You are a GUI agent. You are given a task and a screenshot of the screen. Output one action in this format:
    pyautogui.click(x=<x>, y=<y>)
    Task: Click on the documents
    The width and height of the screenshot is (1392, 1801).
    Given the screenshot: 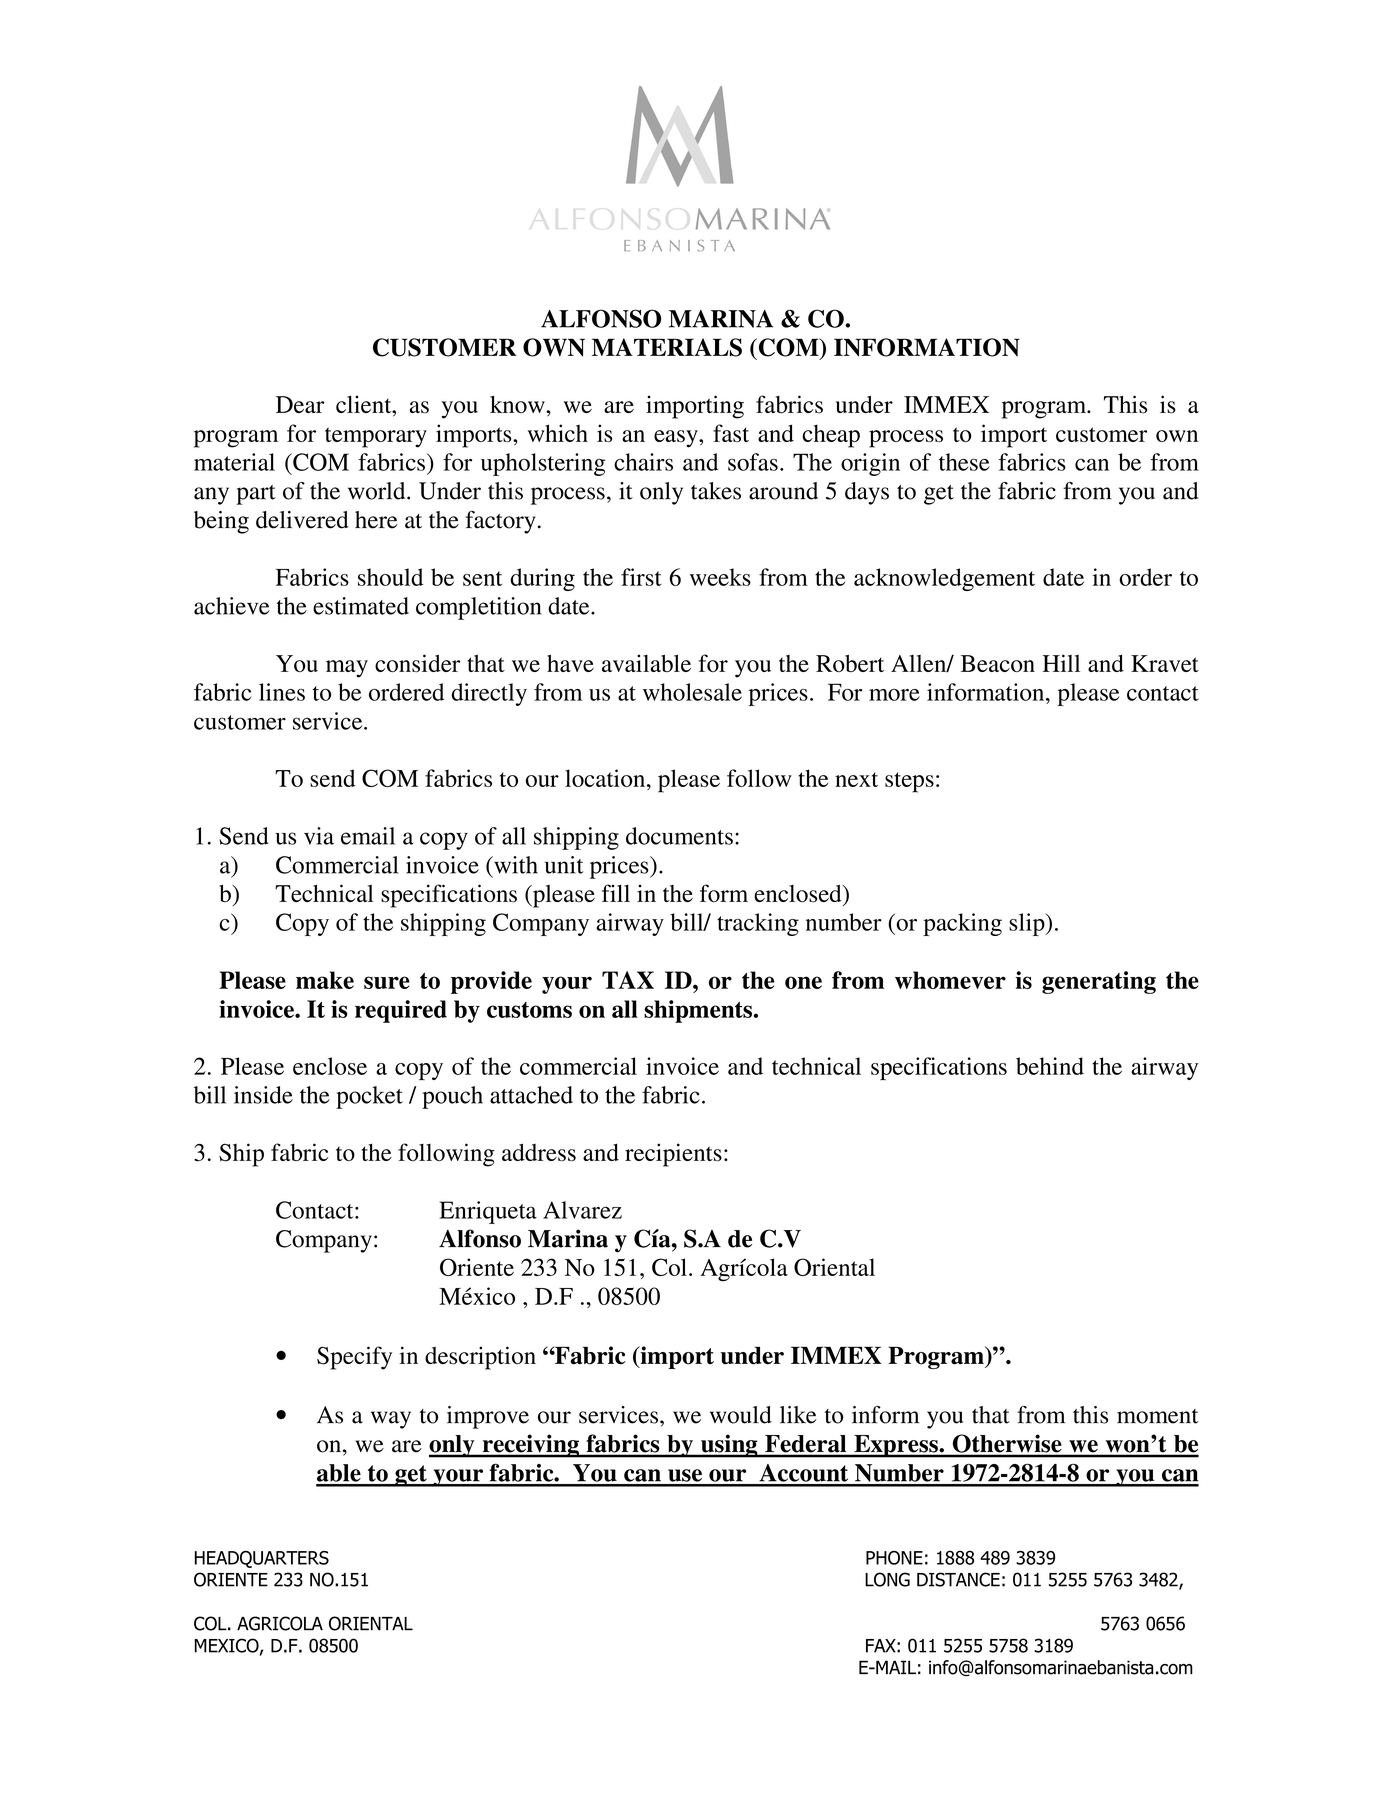 What is the action you would take?
    pyautogui.click(x=679, y=836)
